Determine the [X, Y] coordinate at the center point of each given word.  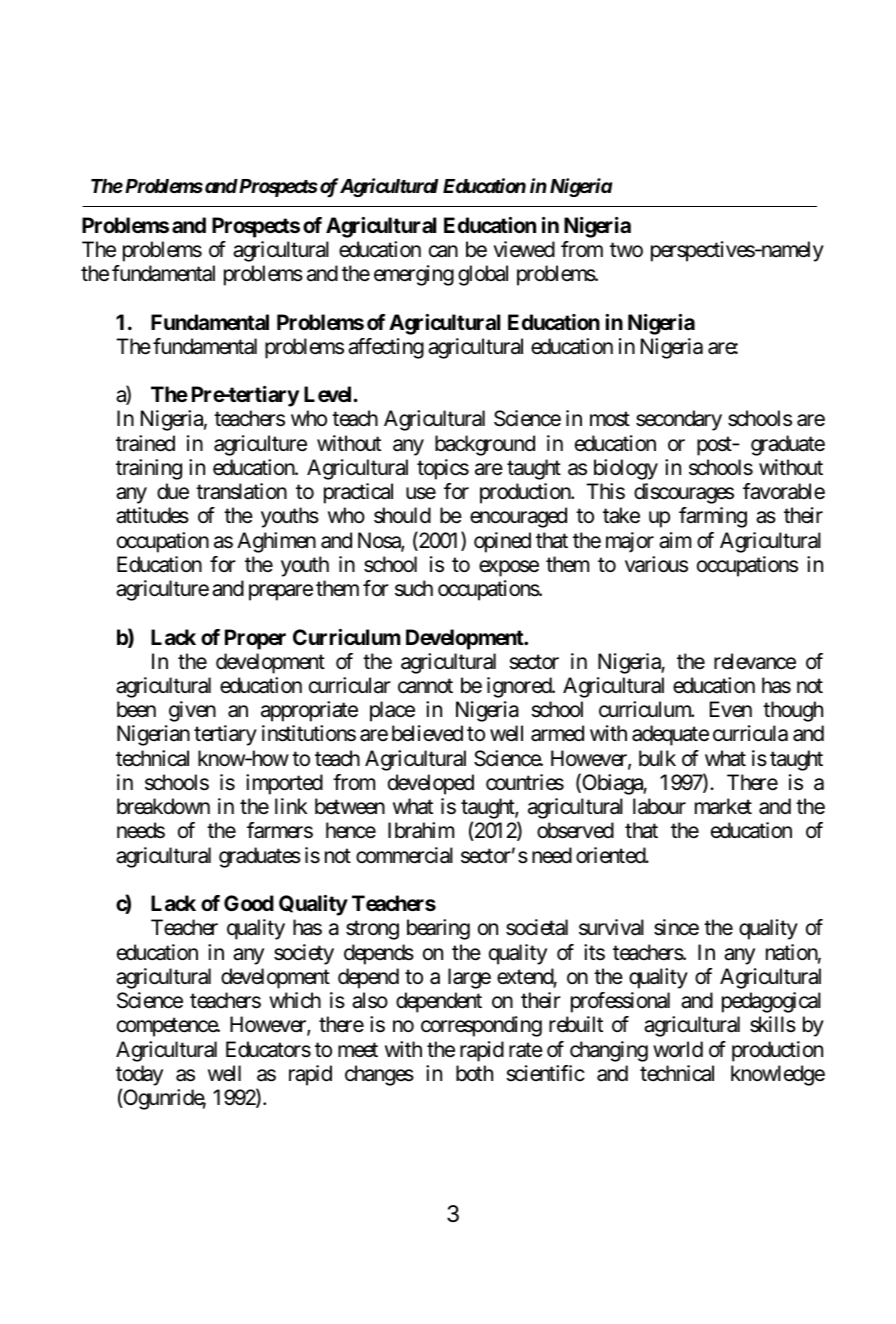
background [485, 445]
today [139, 1075]
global [483, 275]
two [626, 250]
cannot [425, 686]
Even [731, 709]
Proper [255, 639]
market [723, 806]
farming [713, 517]
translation [241, 491]
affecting [386, 348]
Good [249, 903]
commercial [404, 855]
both [474, 1073]
